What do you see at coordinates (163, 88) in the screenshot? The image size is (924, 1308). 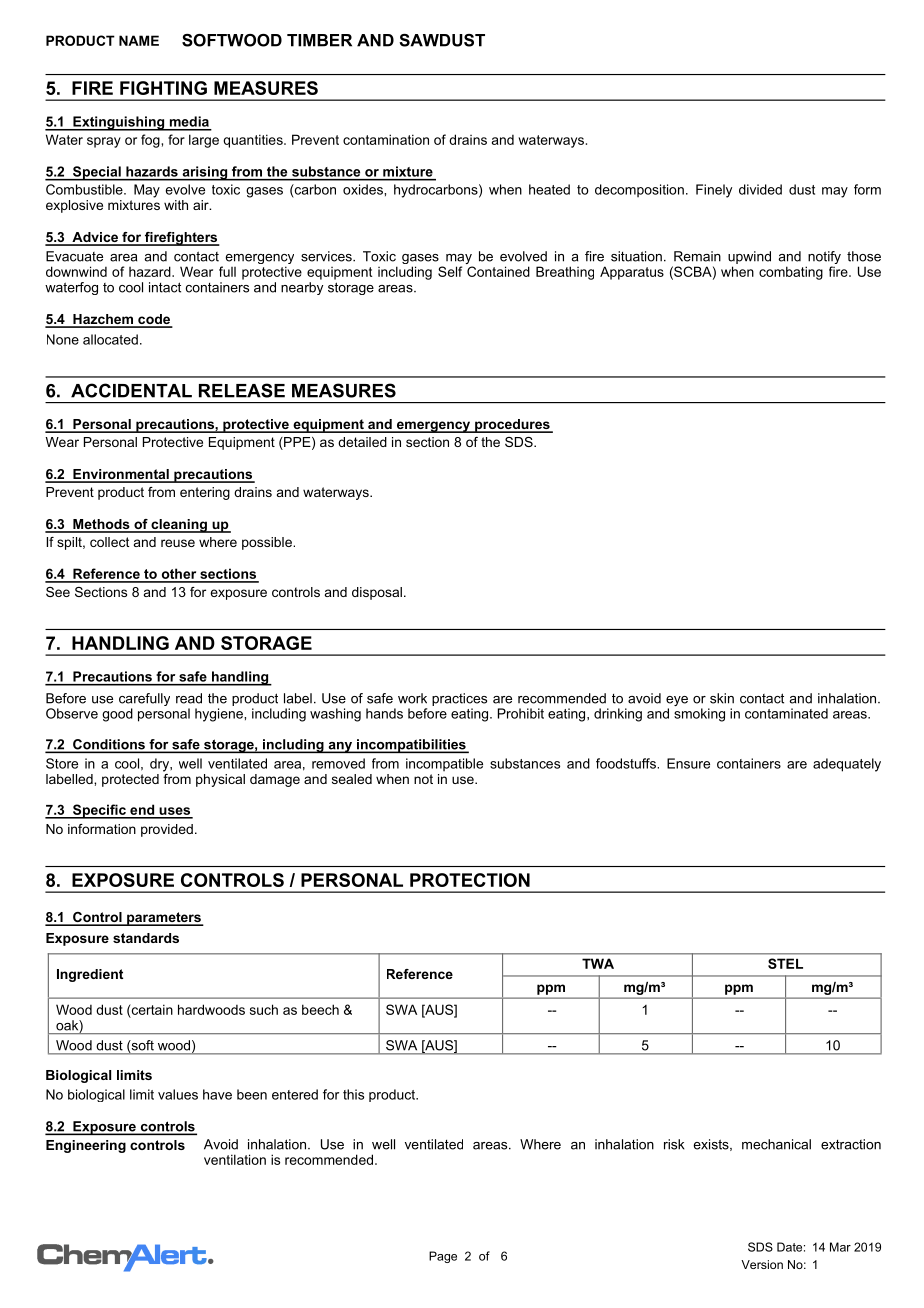 I see `FIGHTING` at bounding box center [163, 88].
